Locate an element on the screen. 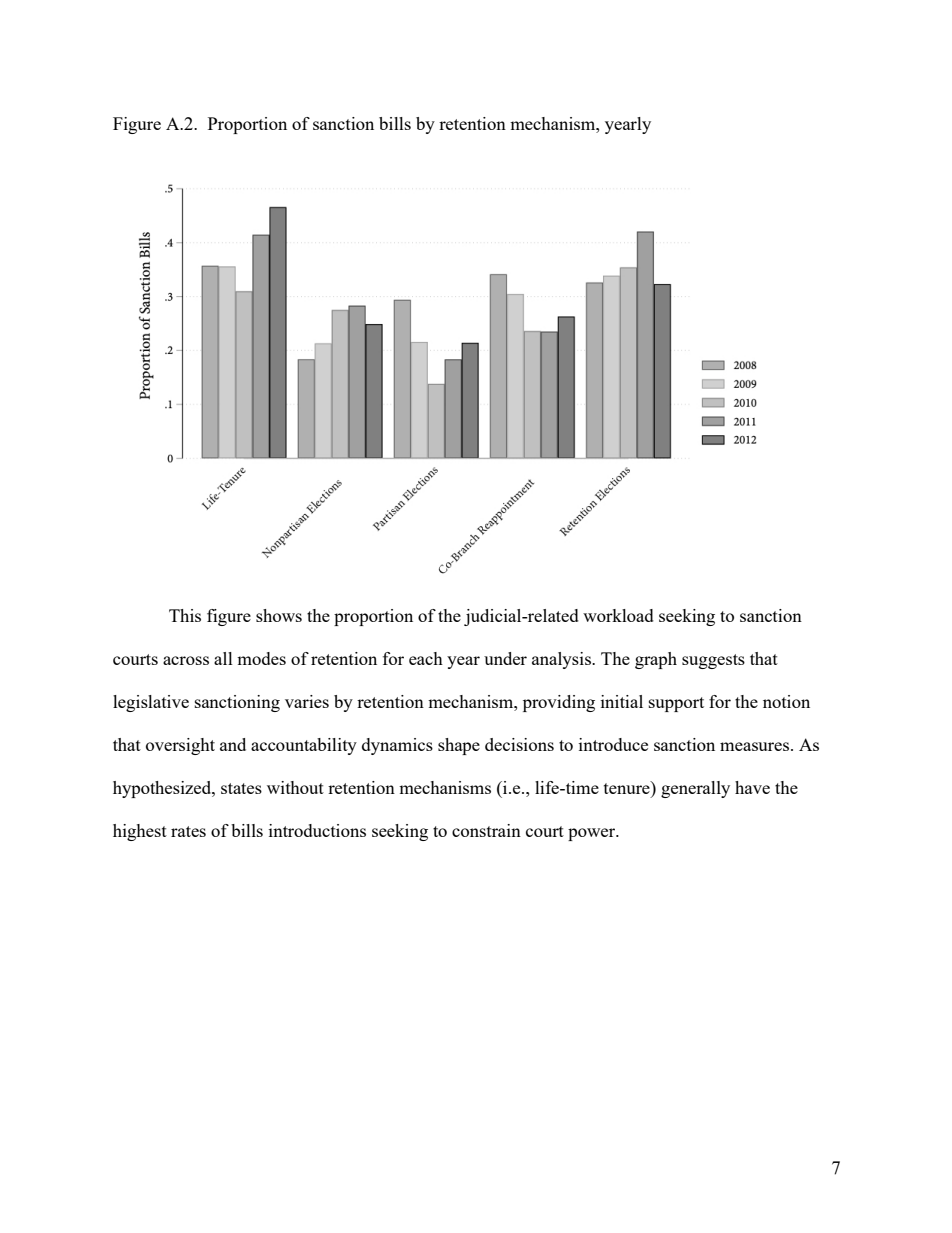 This screenshot has width=952, height=1233. states is located at coordinates (241, 788).
